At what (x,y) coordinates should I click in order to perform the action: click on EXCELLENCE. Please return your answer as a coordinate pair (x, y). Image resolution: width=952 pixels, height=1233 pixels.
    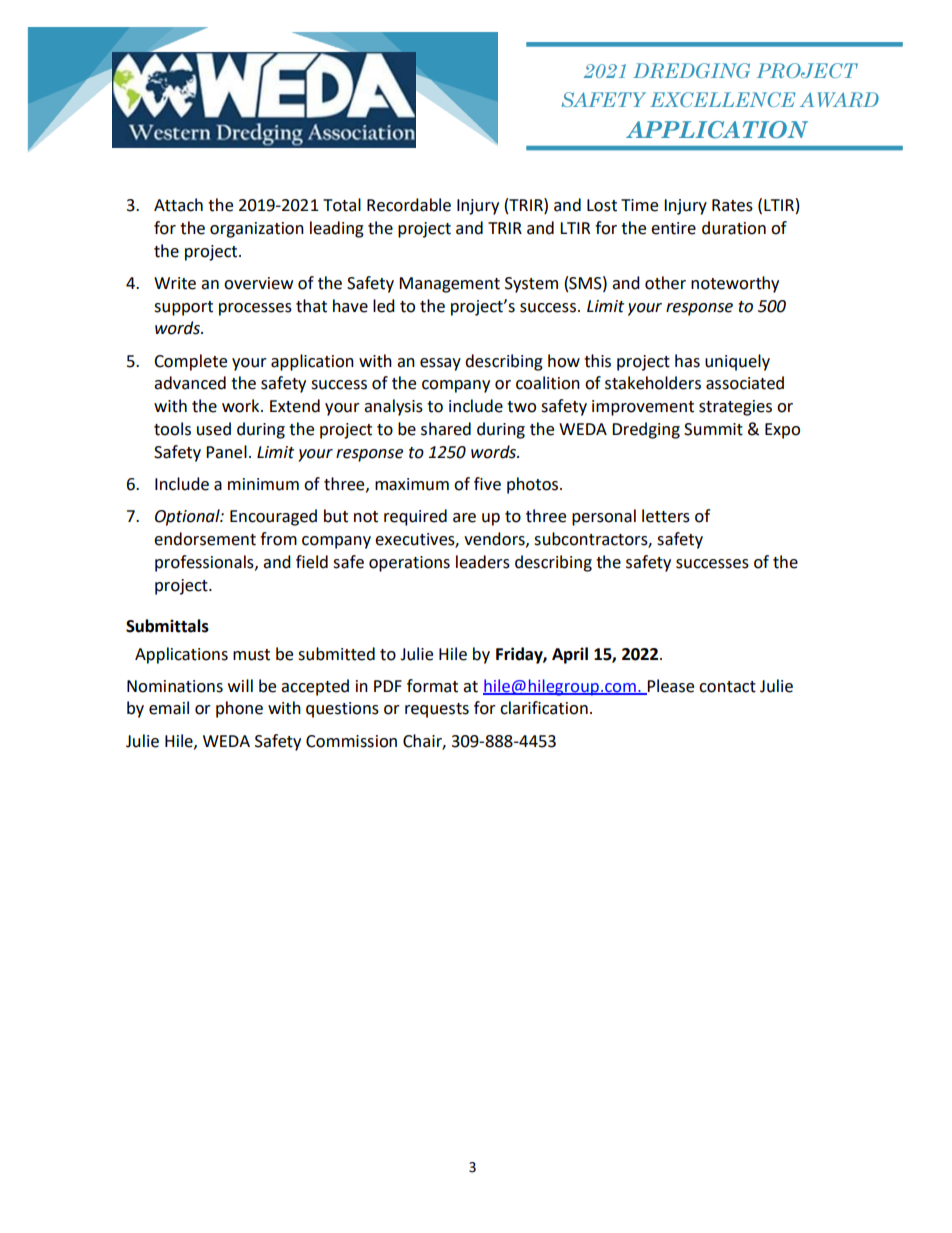
    Looking at the image, I should click on (722, 99).
